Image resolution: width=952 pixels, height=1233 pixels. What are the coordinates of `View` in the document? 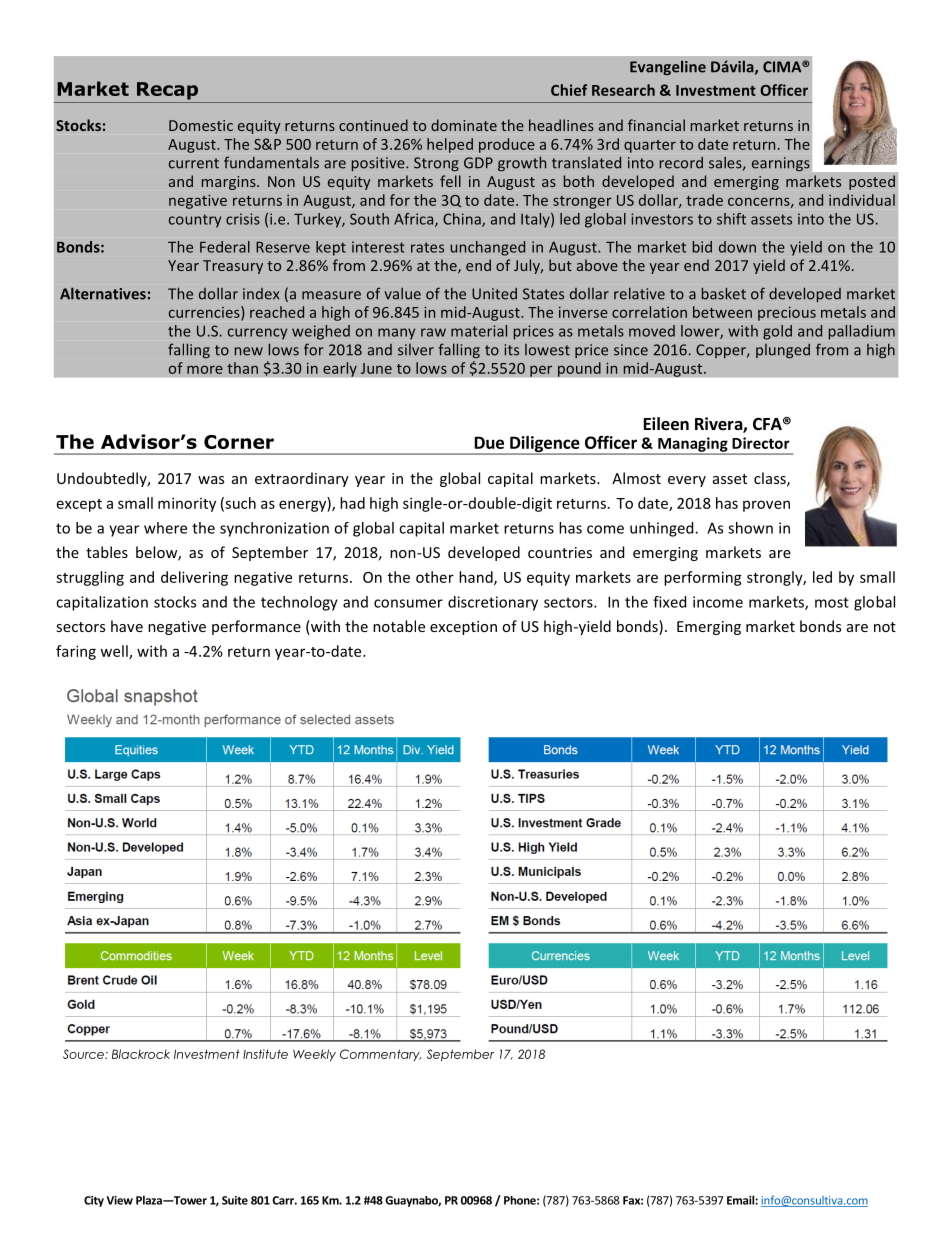 It's located at (119, 1200).
